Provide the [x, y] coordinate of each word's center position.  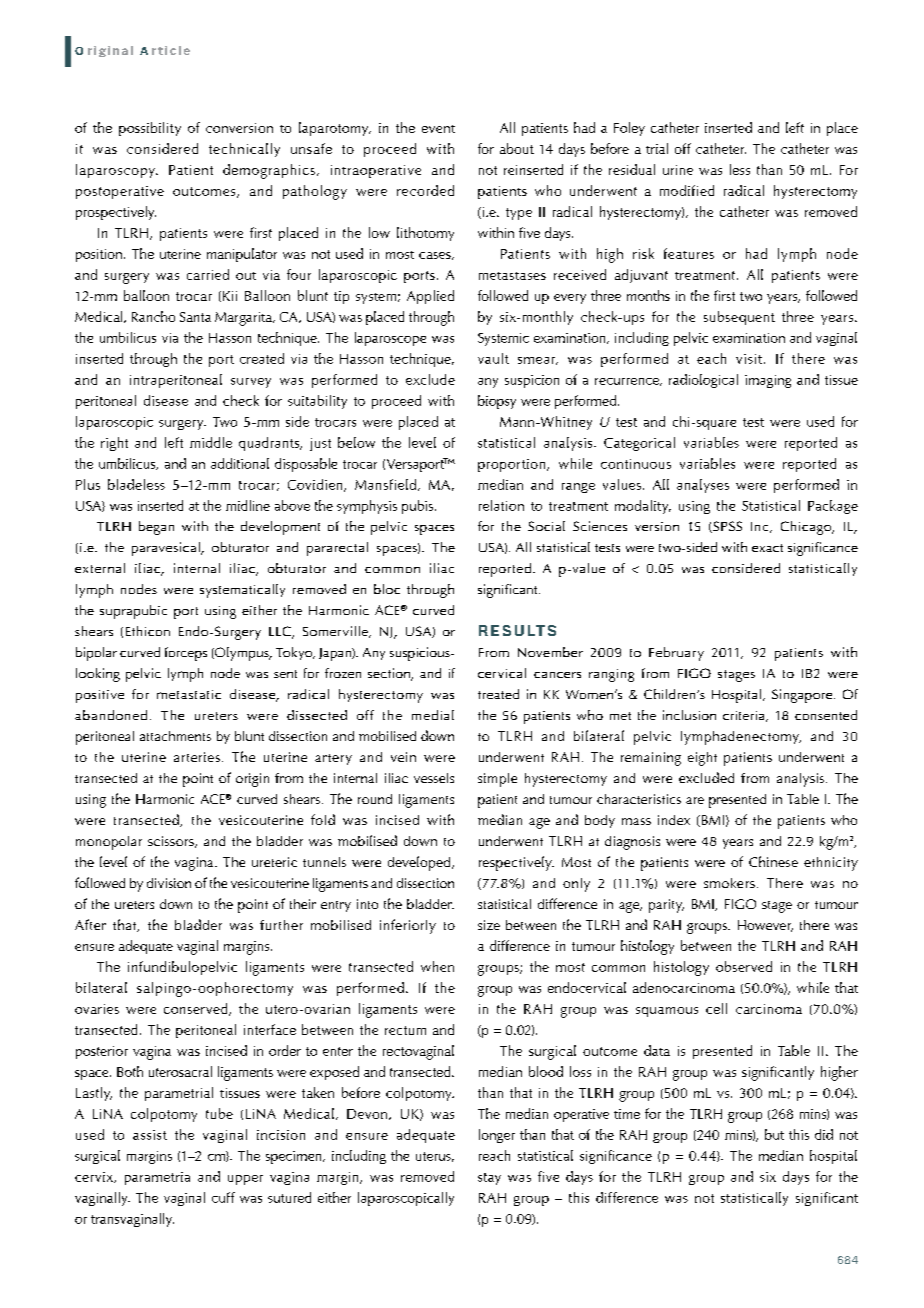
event [438, 129]
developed [420, 863]
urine [678, 170]
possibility [150, 129]
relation [501, 505]
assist [150, 1135]
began [156, 528]
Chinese [773, 861]
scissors [172, 842]
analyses [703, 486]
